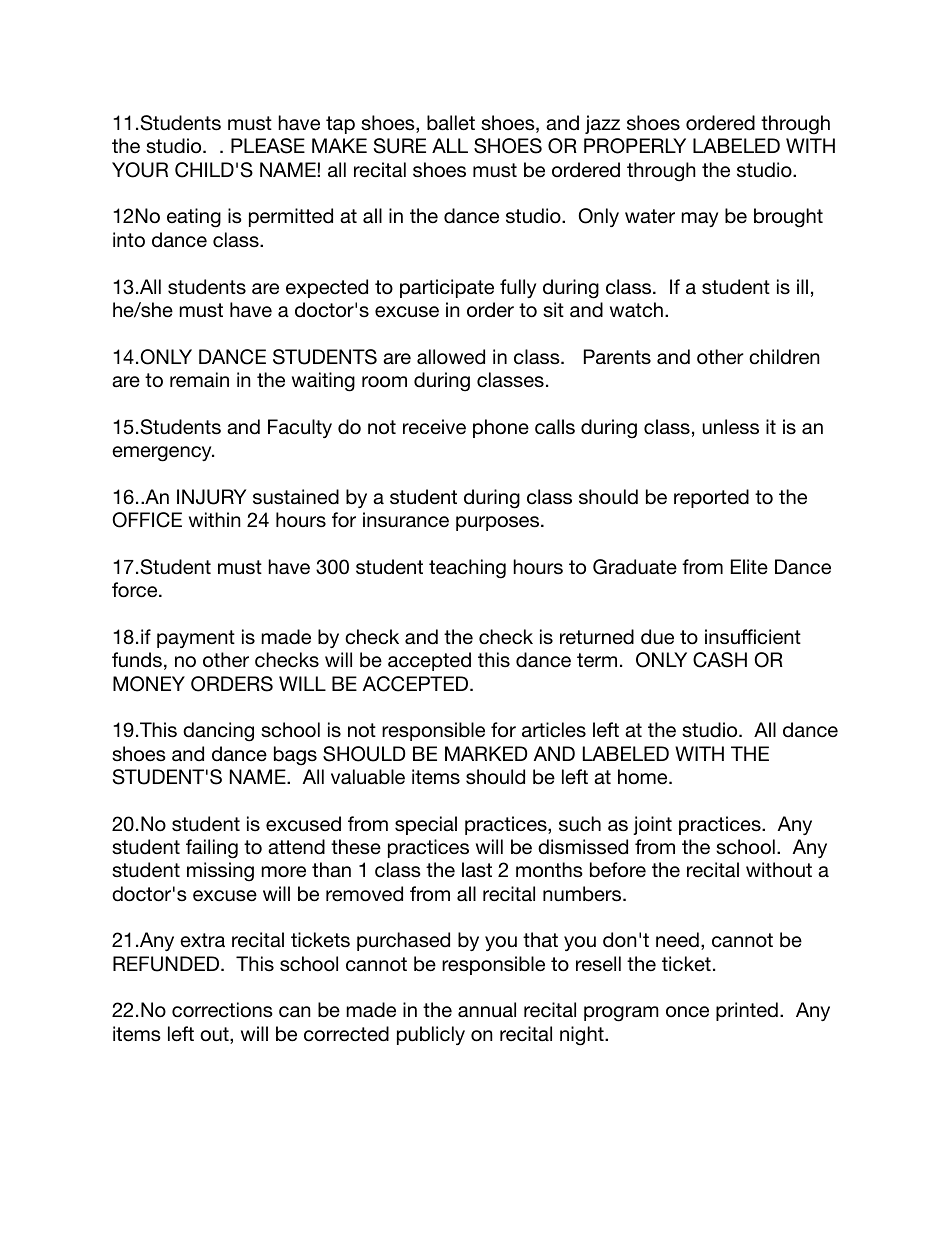  What do you see at coordinates (711, 498) in the screenshot?
I see `reported` at bounding box center [711, 498].
